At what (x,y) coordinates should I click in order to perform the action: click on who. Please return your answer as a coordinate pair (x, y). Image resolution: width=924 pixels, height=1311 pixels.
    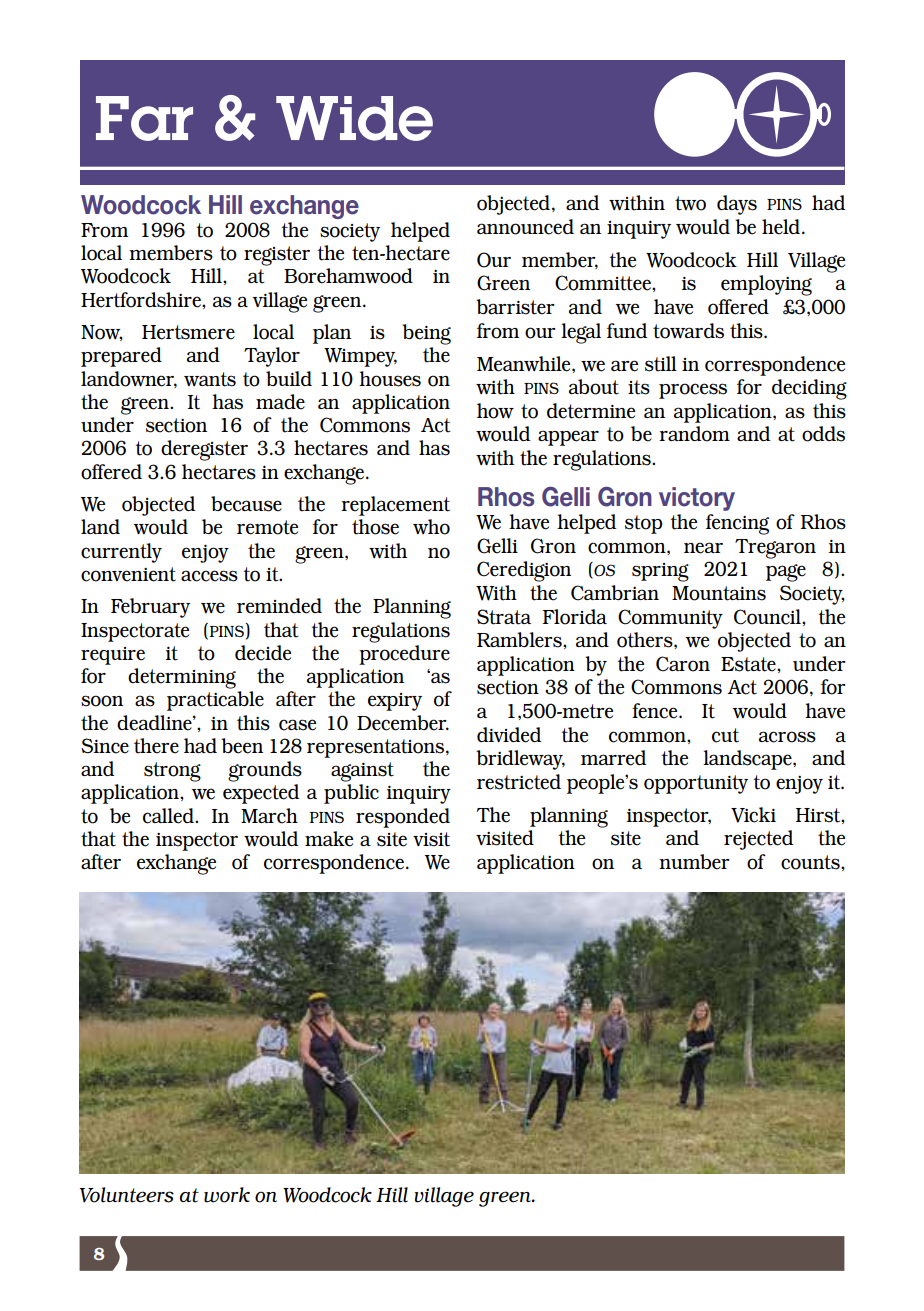
    Looking at the image, I should click on (431, 527).
